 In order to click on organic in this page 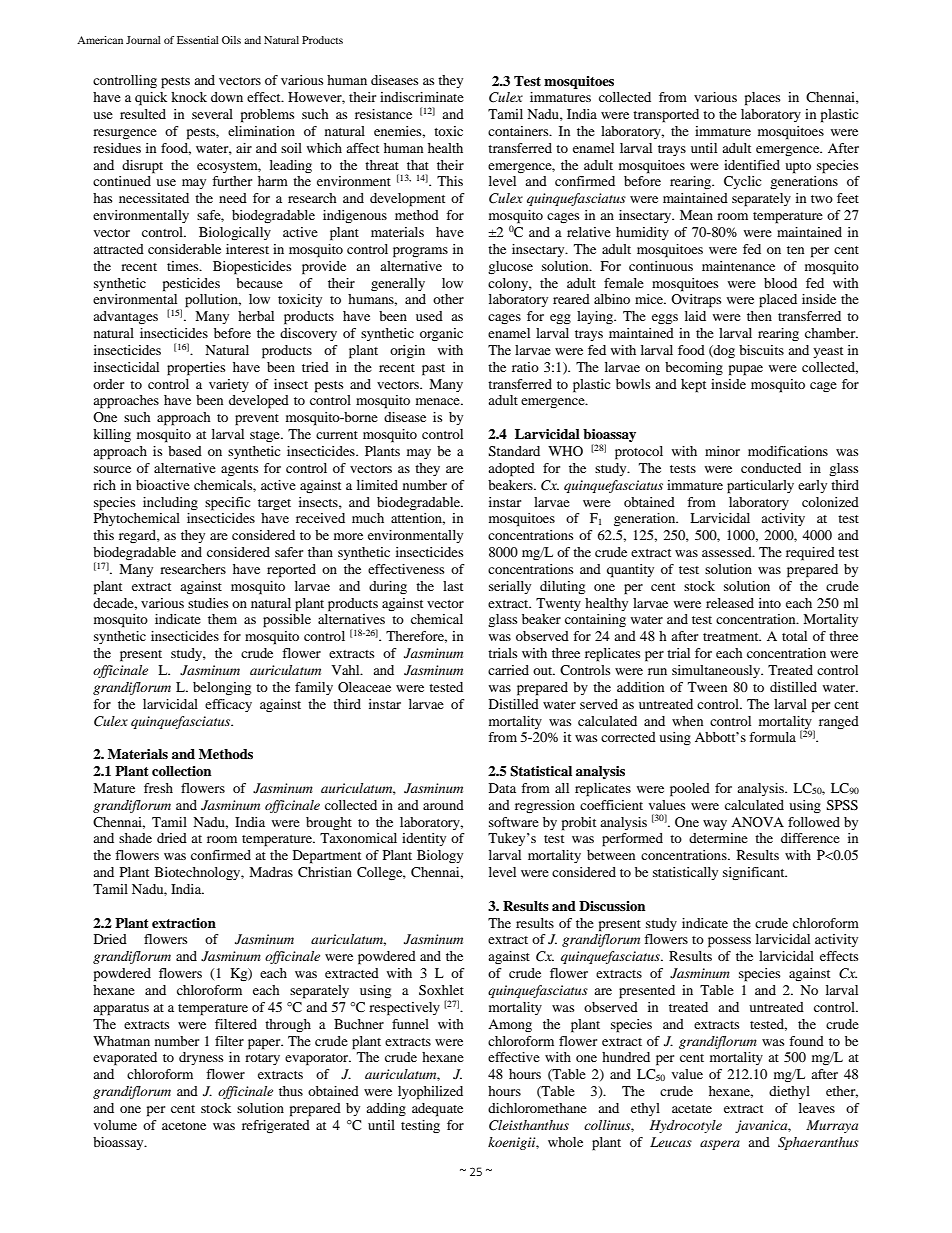, I will do `click(441, 334)`.
